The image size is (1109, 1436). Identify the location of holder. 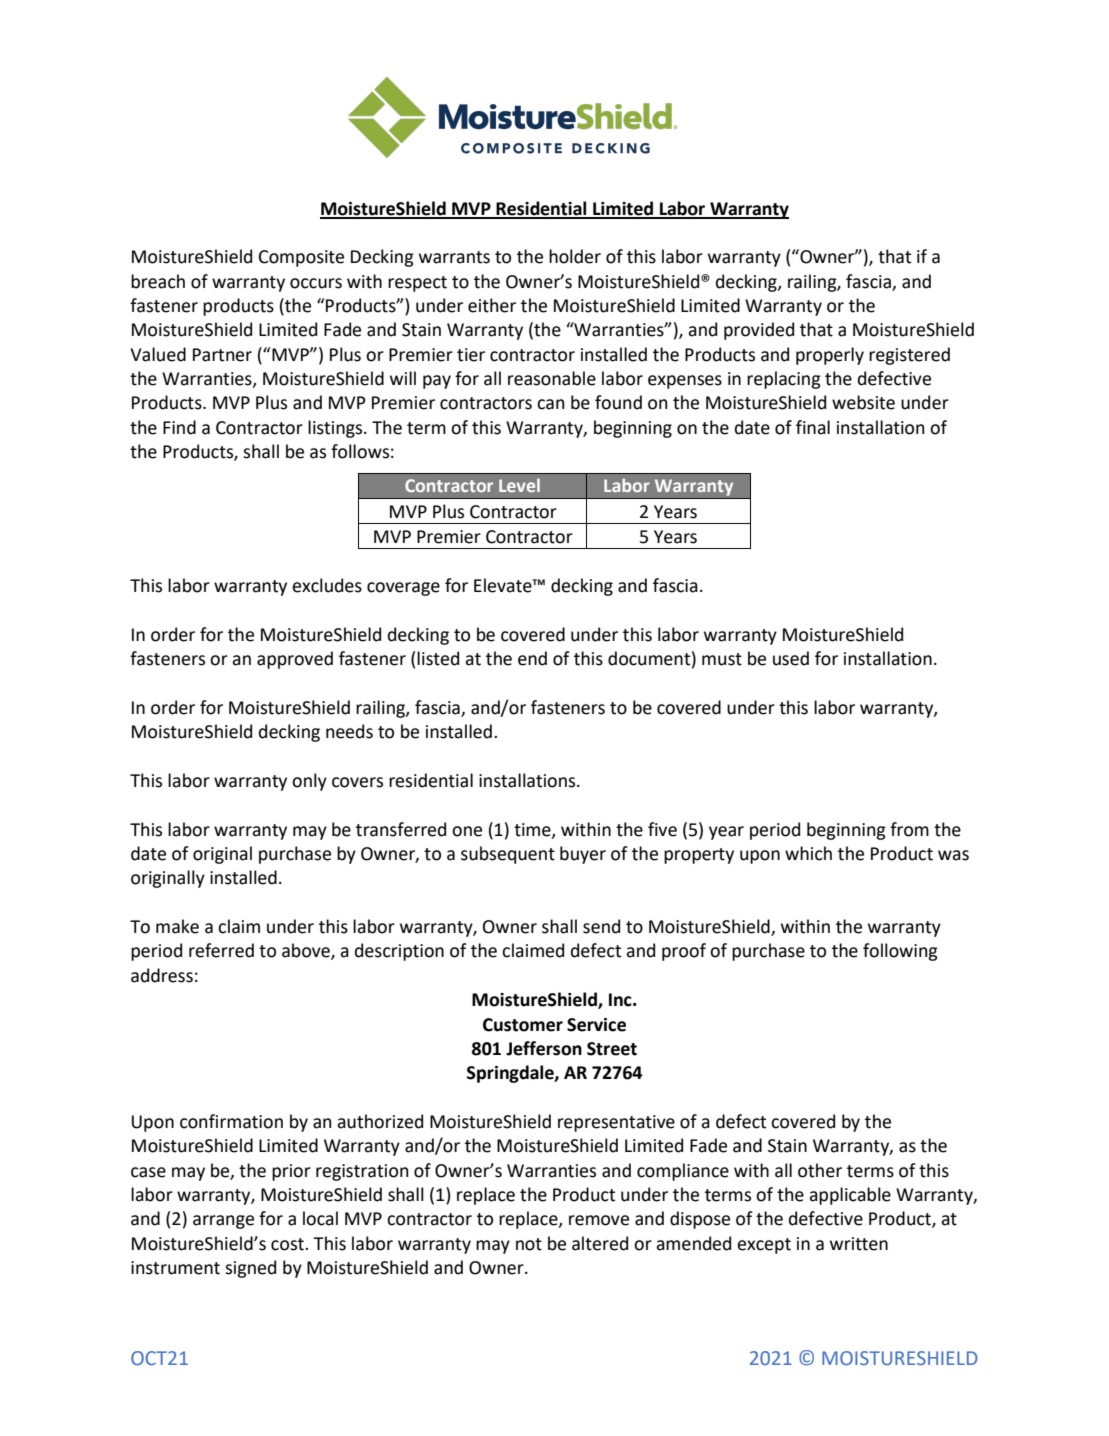
(575, 256).
